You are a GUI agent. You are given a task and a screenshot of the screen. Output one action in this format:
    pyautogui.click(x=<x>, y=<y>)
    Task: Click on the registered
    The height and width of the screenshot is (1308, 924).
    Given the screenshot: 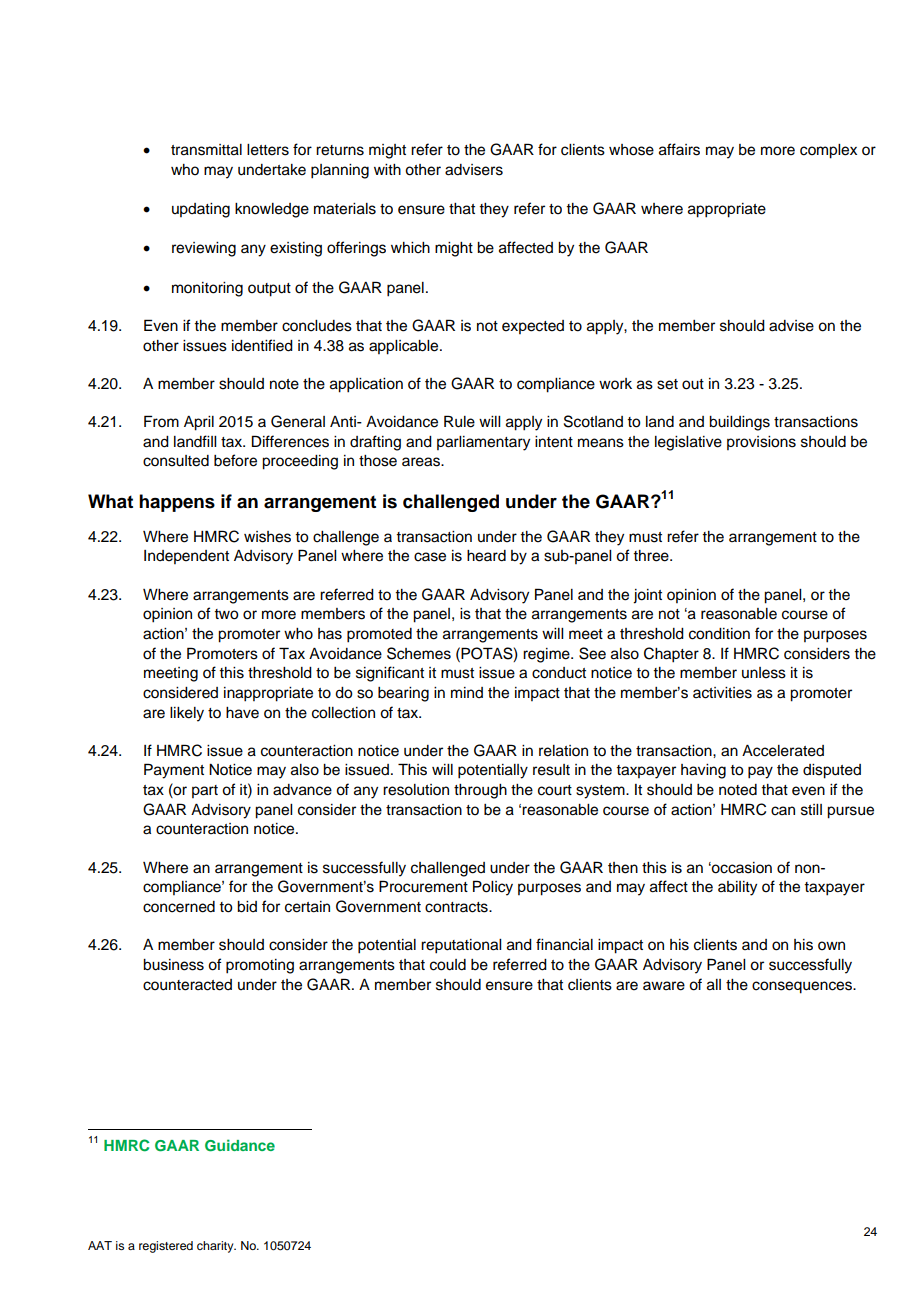 What is the action you would take?
    pyautogui.click(x=166, y=1247)
